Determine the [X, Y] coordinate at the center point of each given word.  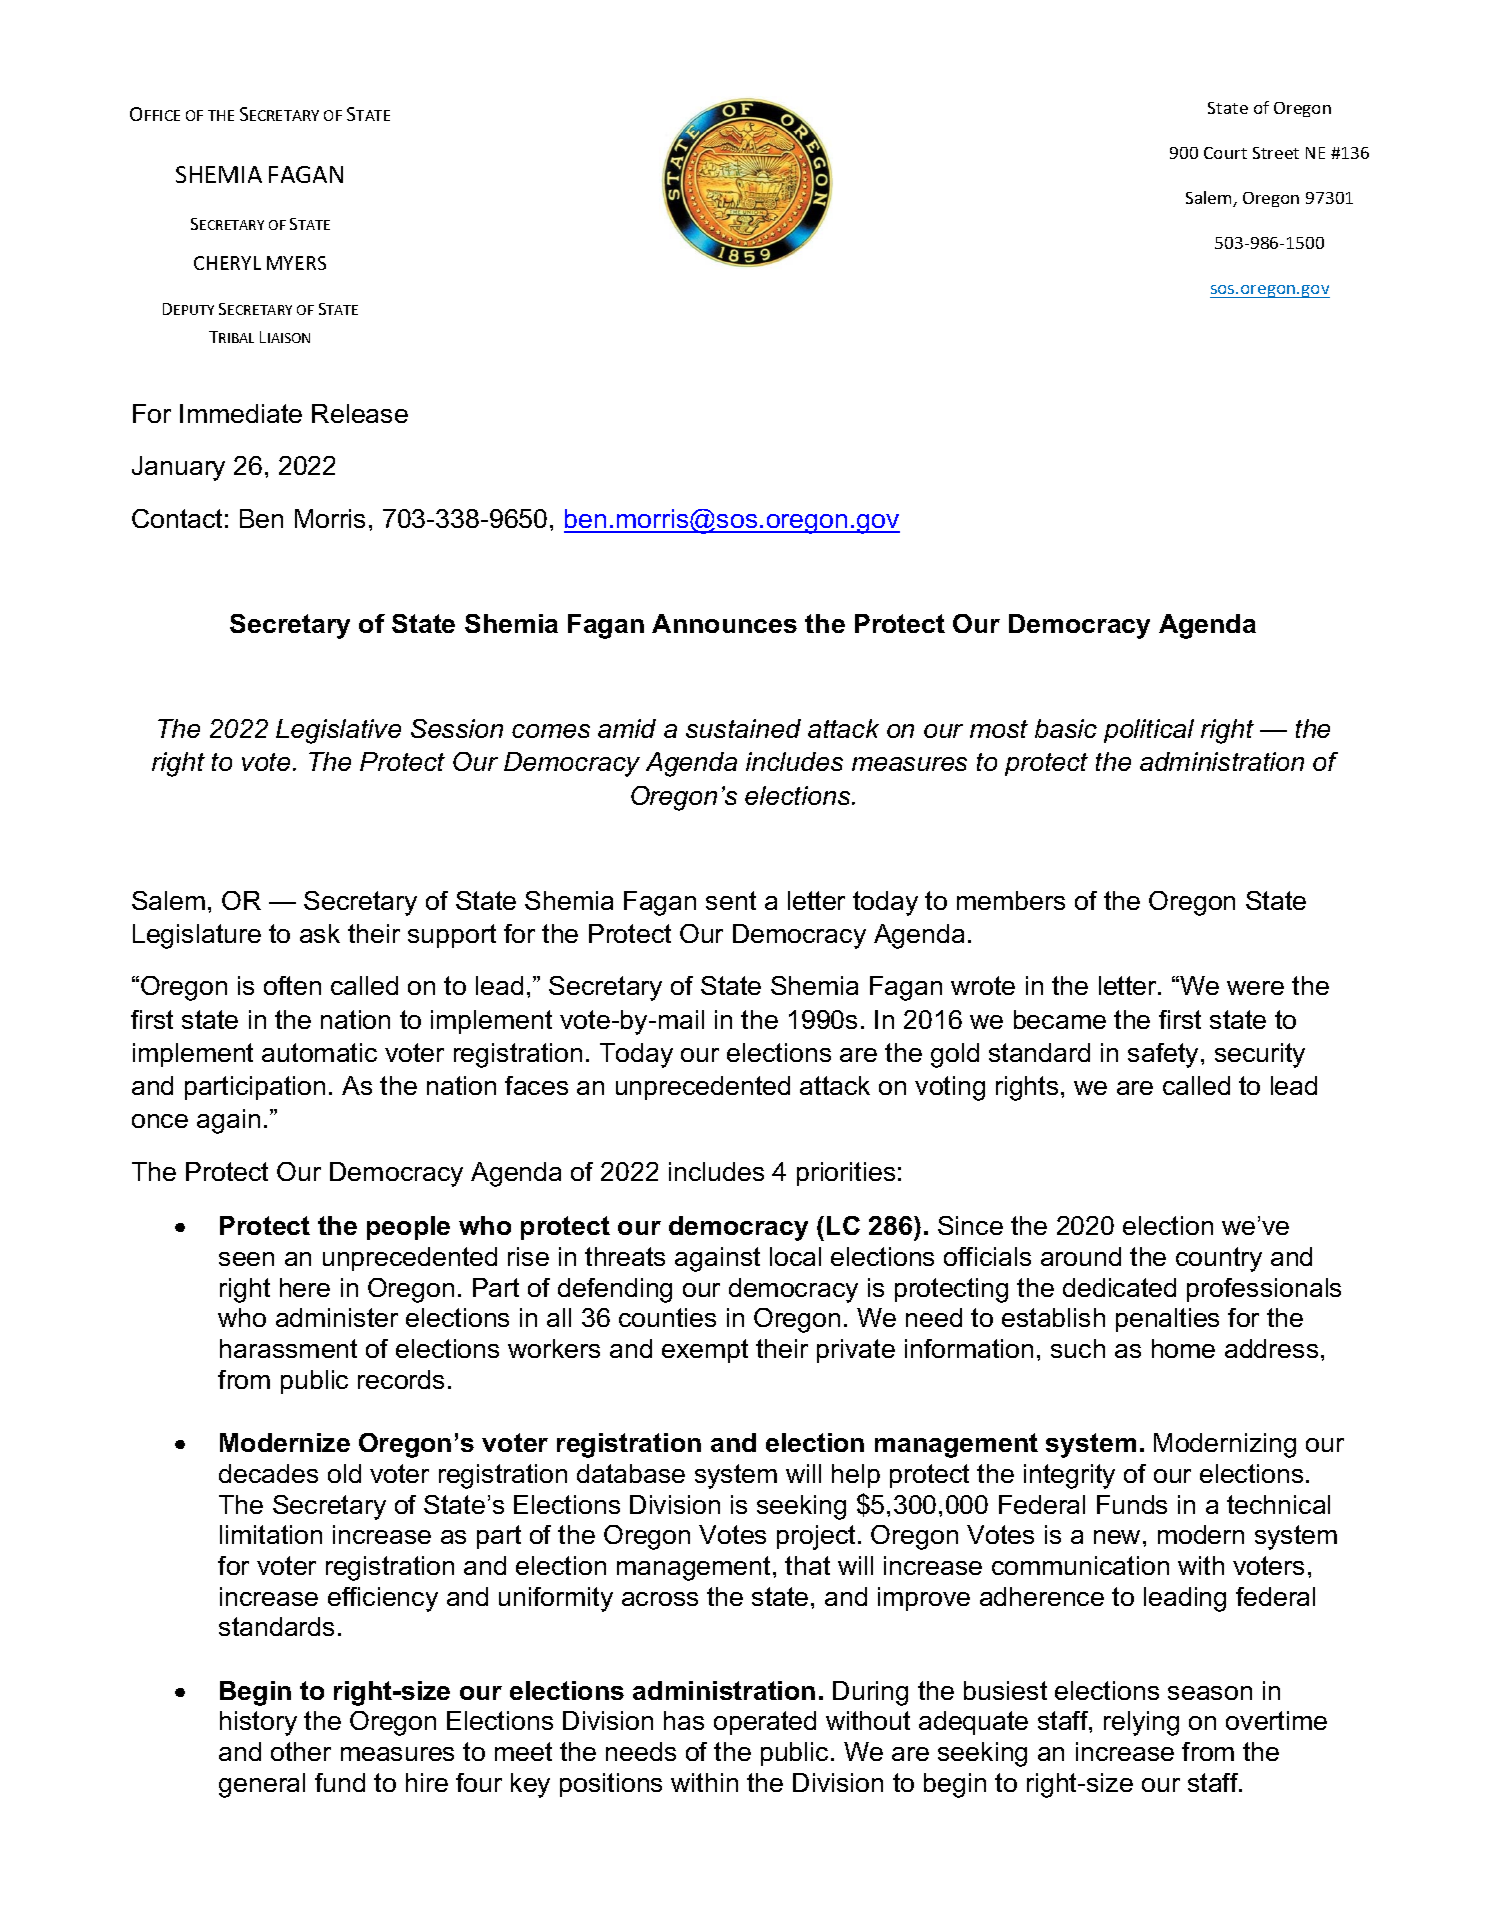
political [1149, 731]
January [178, 468]
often [292, 985]
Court [1225, 153]
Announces [724, 623]
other [301, 1751]
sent [731, 900]
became [1060, 1019]
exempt [705, 1351]
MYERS [296, 263]
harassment [288, 1348]
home [1183, 1348]
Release [360, 413]
